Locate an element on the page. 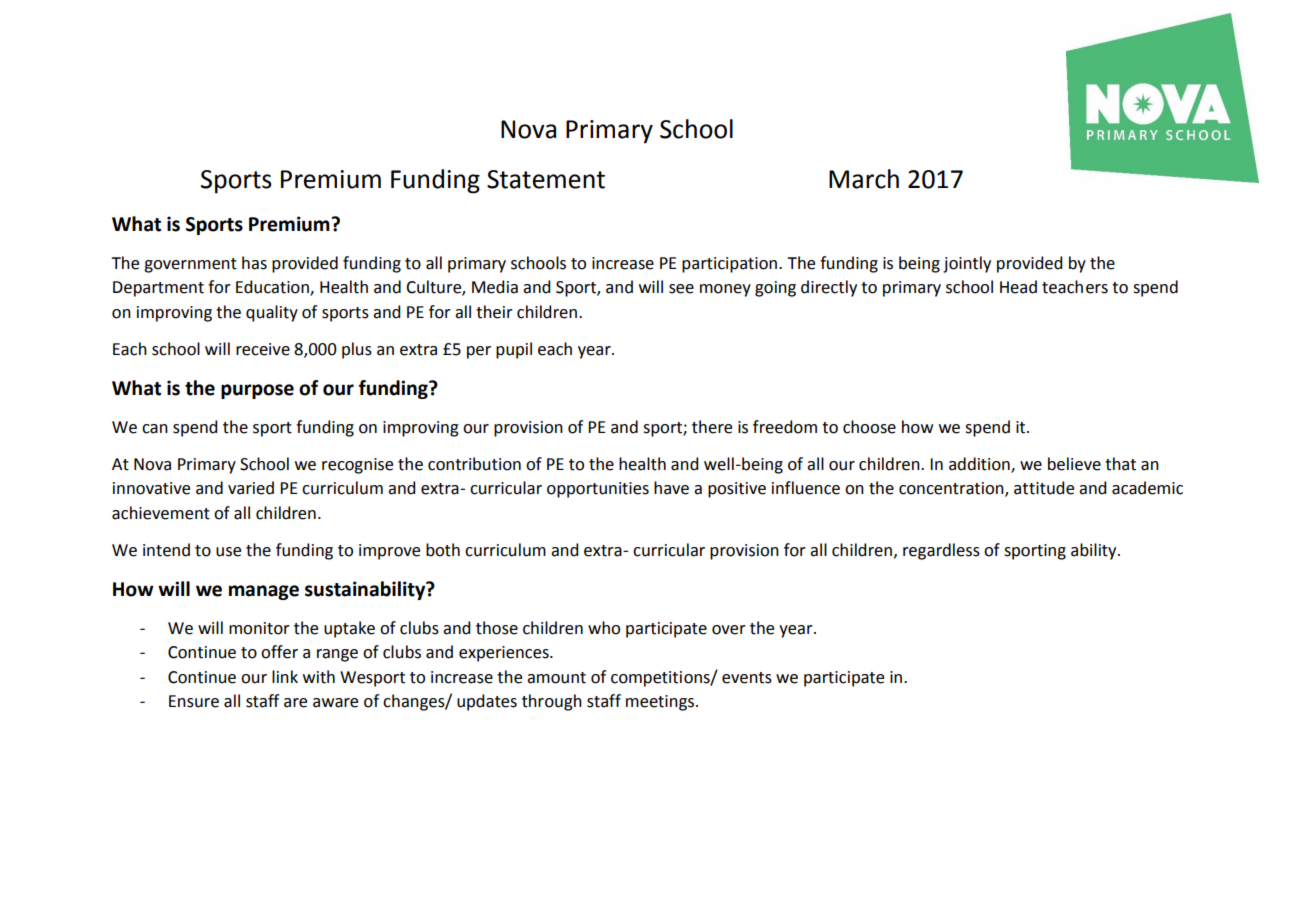 Image resolution: width=1308 pixels, height=924 pixels. attitude is located at coordinates (1044, 488).
